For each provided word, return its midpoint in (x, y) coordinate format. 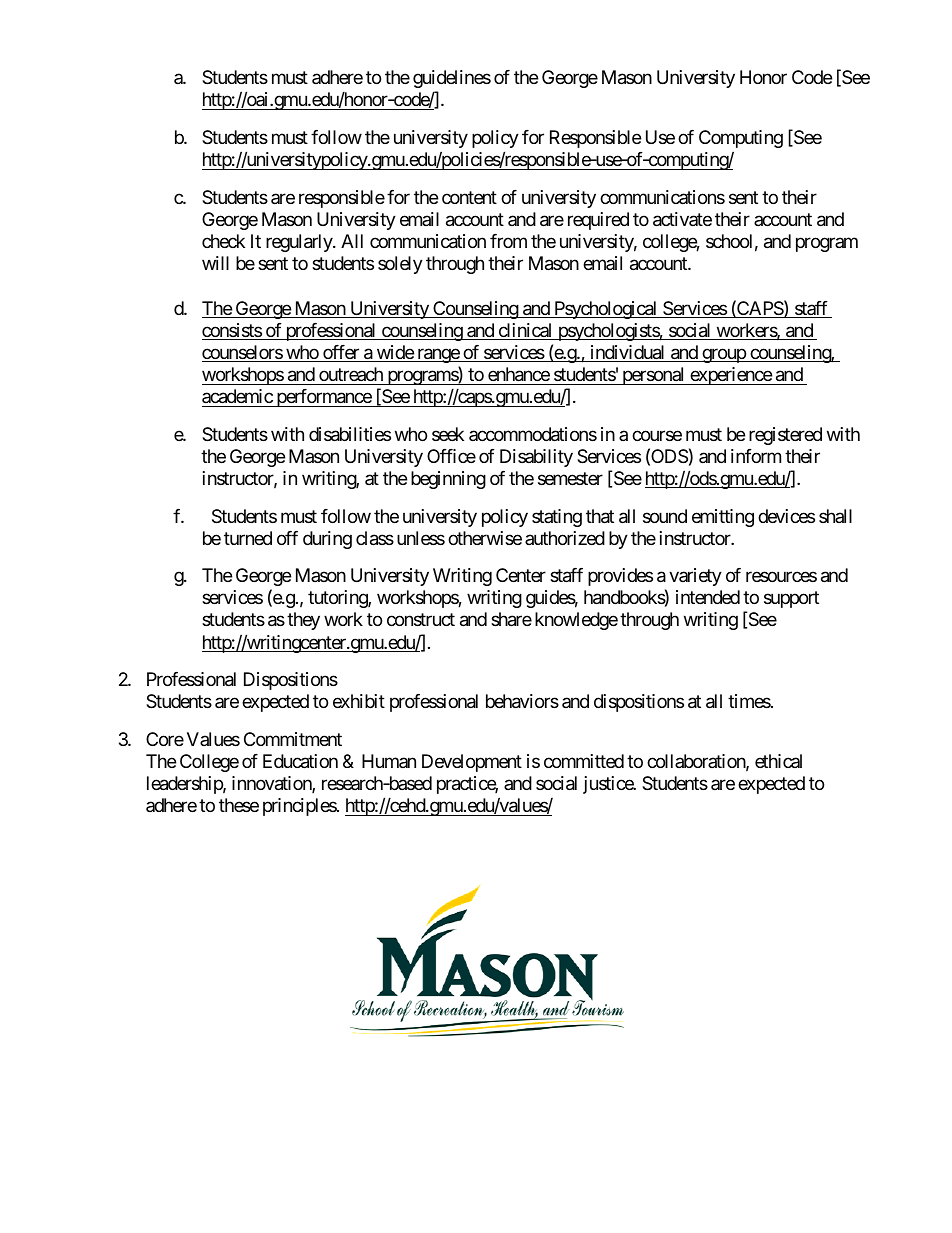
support (791, 600)
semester (570, 478)
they (303, 621)
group (723, 355)
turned (248, 538)
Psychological (606, 310)
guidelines (452, 79)
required (598, 221)
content (469, 197)
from (508, 241)
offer (341, 353)
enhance (519, 374)
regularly (300, 243)
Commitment (293, 739)
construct (421, 620)
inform (756, 456)
